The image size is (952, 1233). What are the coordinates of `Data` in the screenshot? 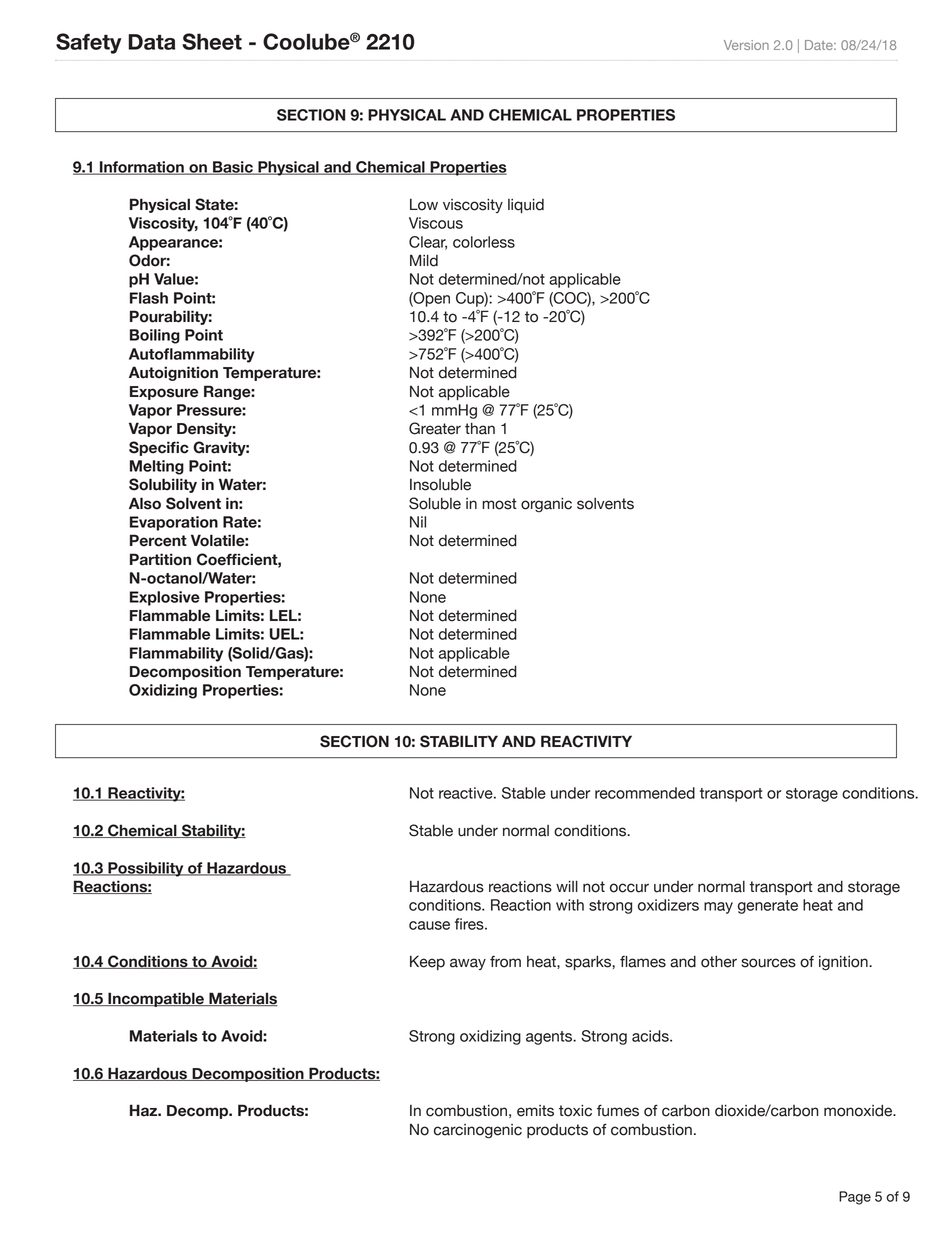 It's located at (151, 42).
